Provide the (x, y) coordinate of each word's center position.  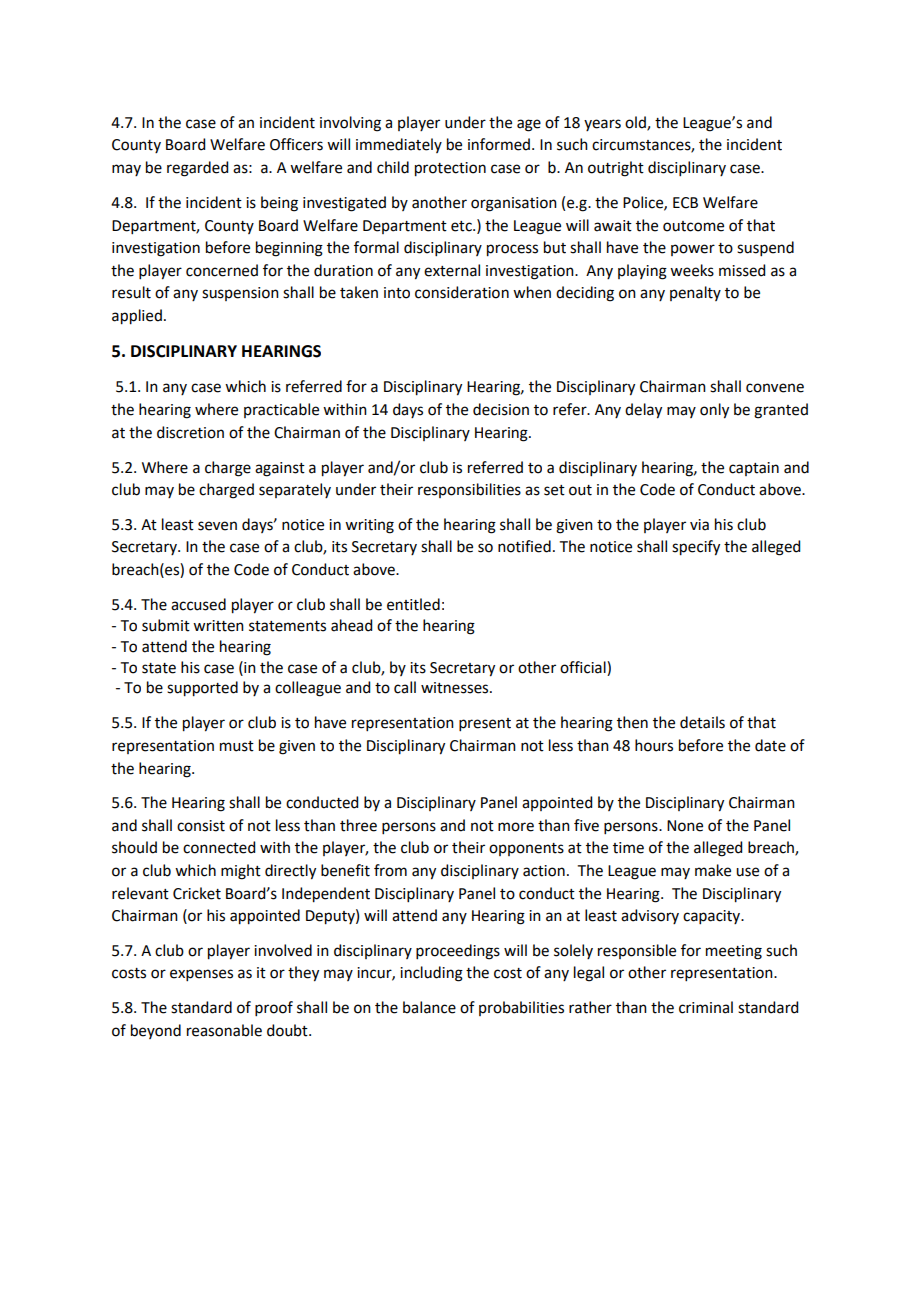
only (714, 411)
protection (450, 169)
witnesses (456, 688)
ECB (685, 203)
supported (202, 689)
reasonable (224, 1030)
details (702, 722)
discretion (190, 432)
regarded (197, 169)
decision (501, 409)
